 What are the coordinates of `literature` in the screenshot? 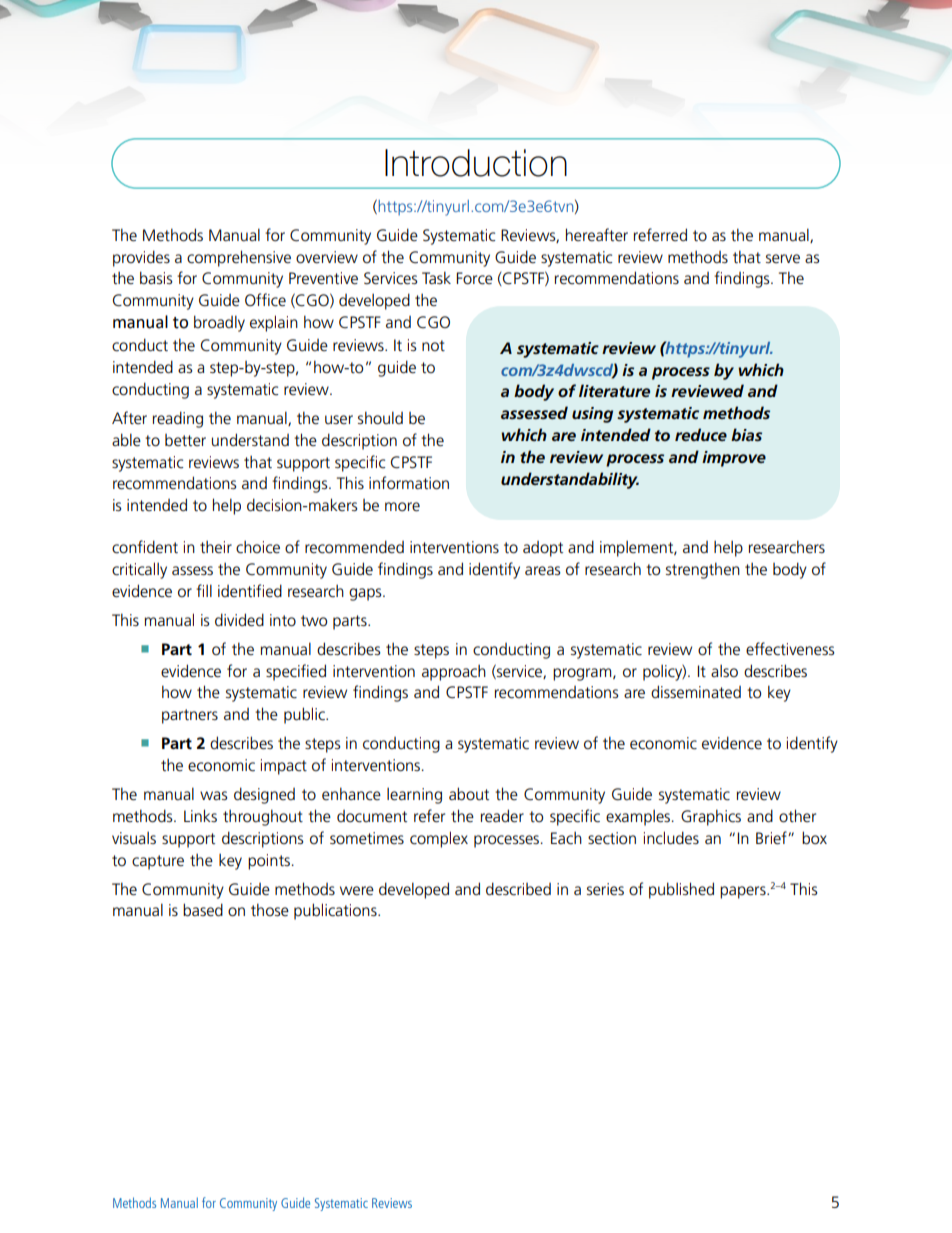 It's located at (614, 390).
